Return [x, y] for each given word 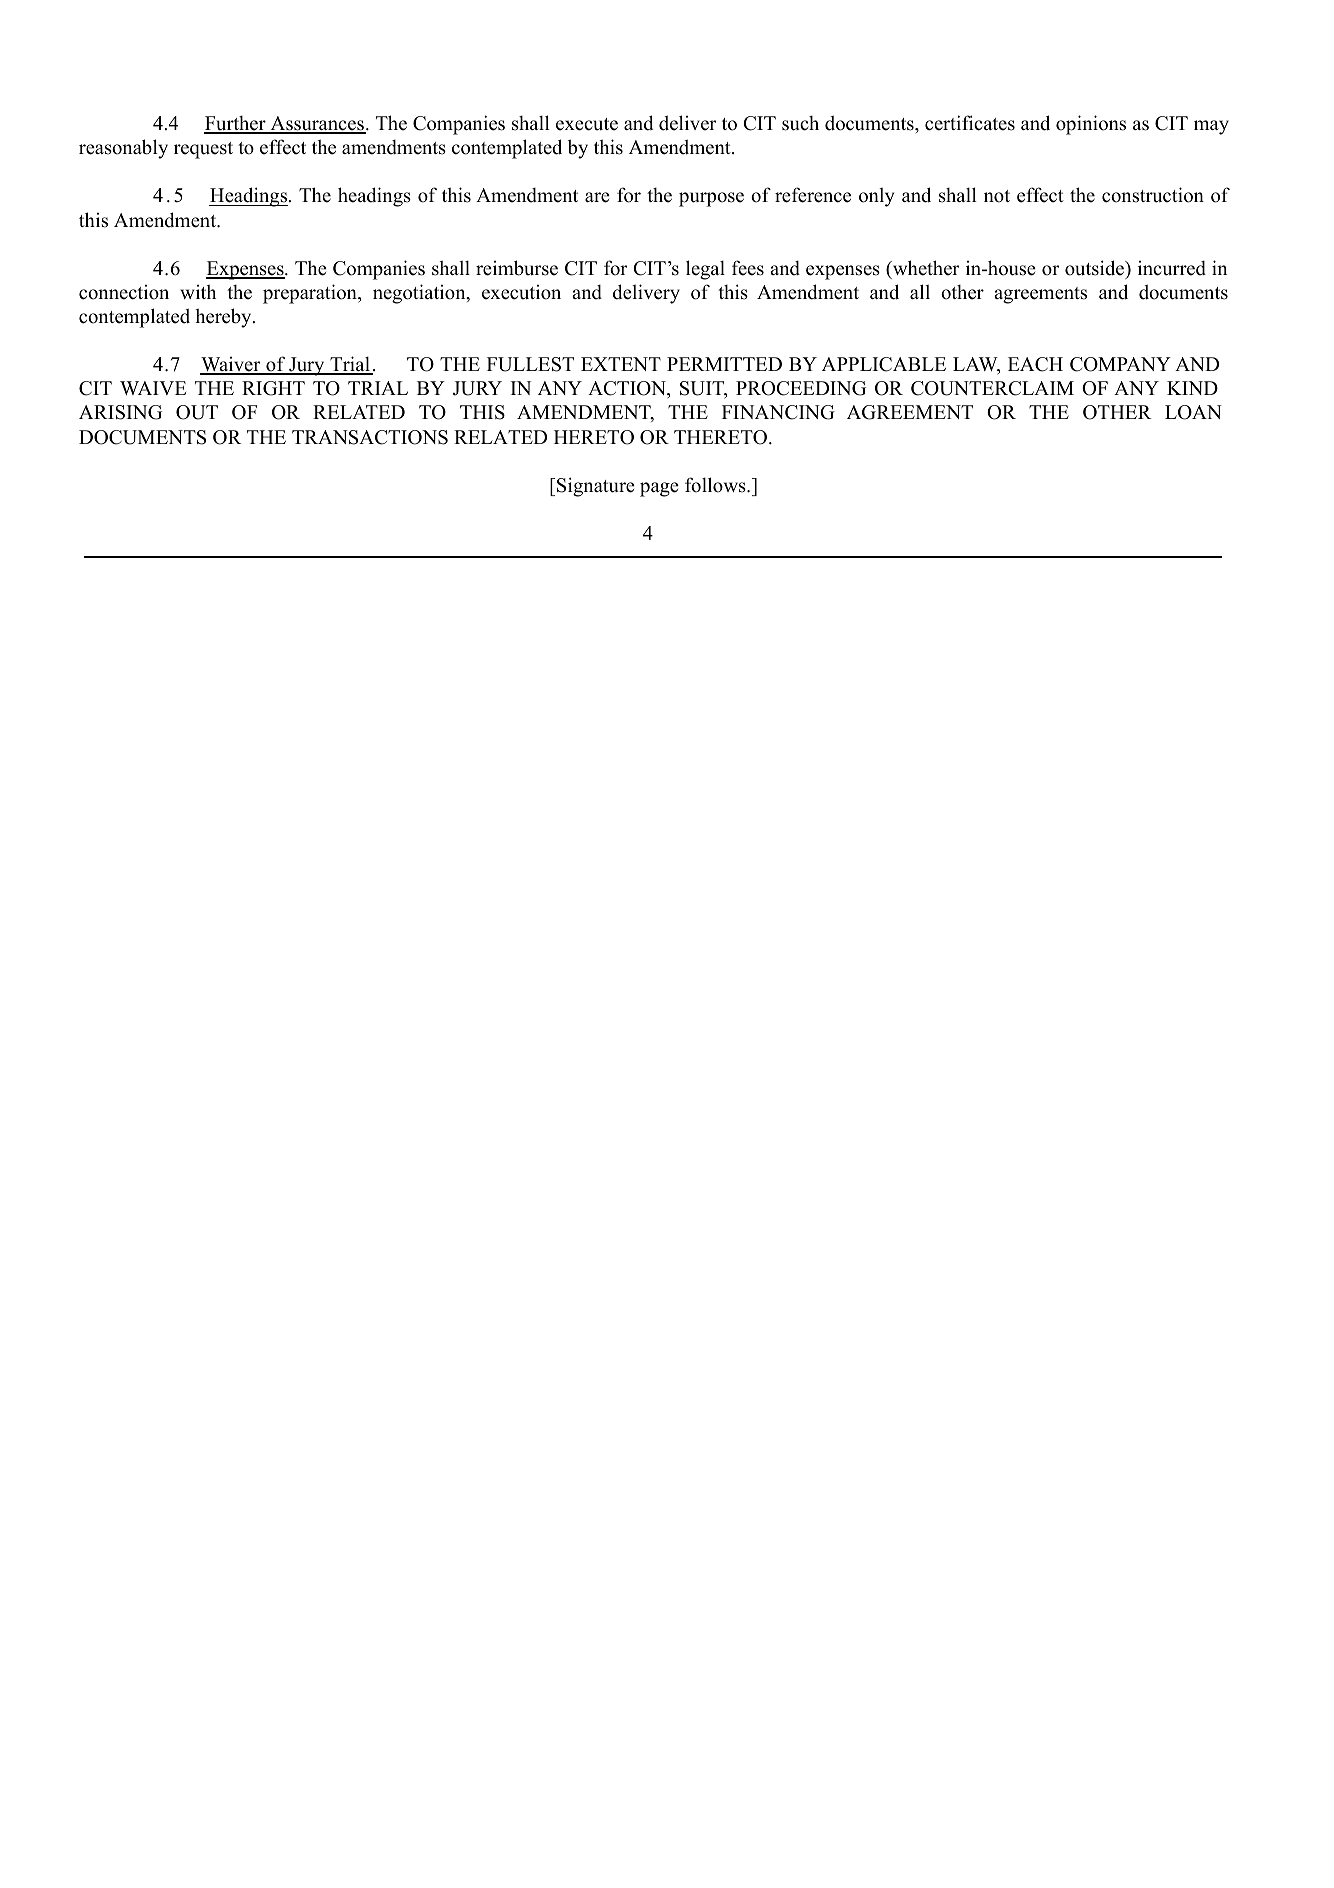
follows [716, 485]
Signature [596, 487]
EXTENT [621, 364]
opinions [1091, 125]
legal [705, 270]
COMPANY [1120, 364]
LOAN [1193, 412]
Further [236, 124]
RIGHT [273, 388]
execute [587, 124]
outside [1095, 268]
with [198, 291]
